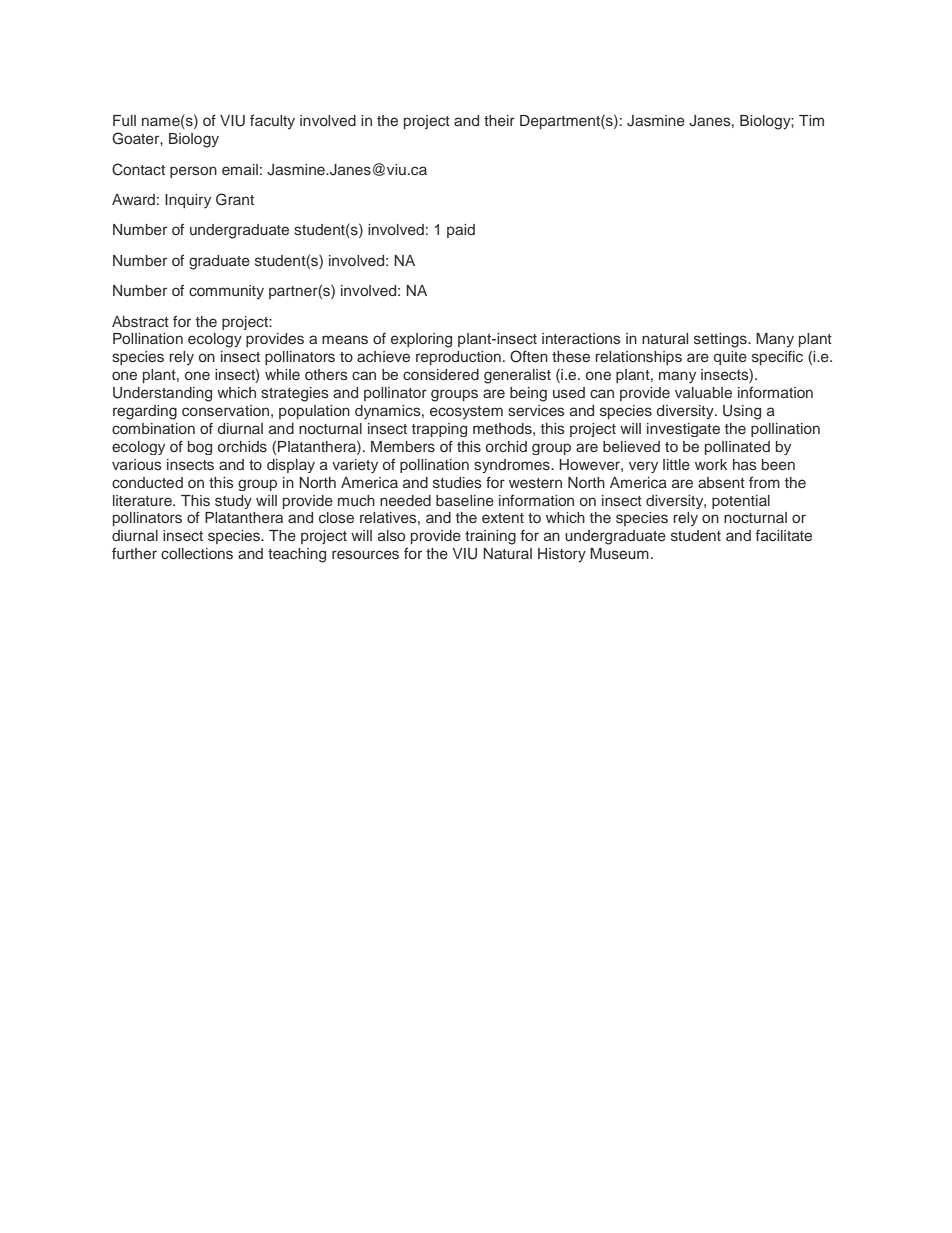 Image resolution: width=952 pixels, height=1233 pixels. What do you see at coordinates (811, 120) in the screenshot?
I see `Tim` at bounding box center [811, 120].
